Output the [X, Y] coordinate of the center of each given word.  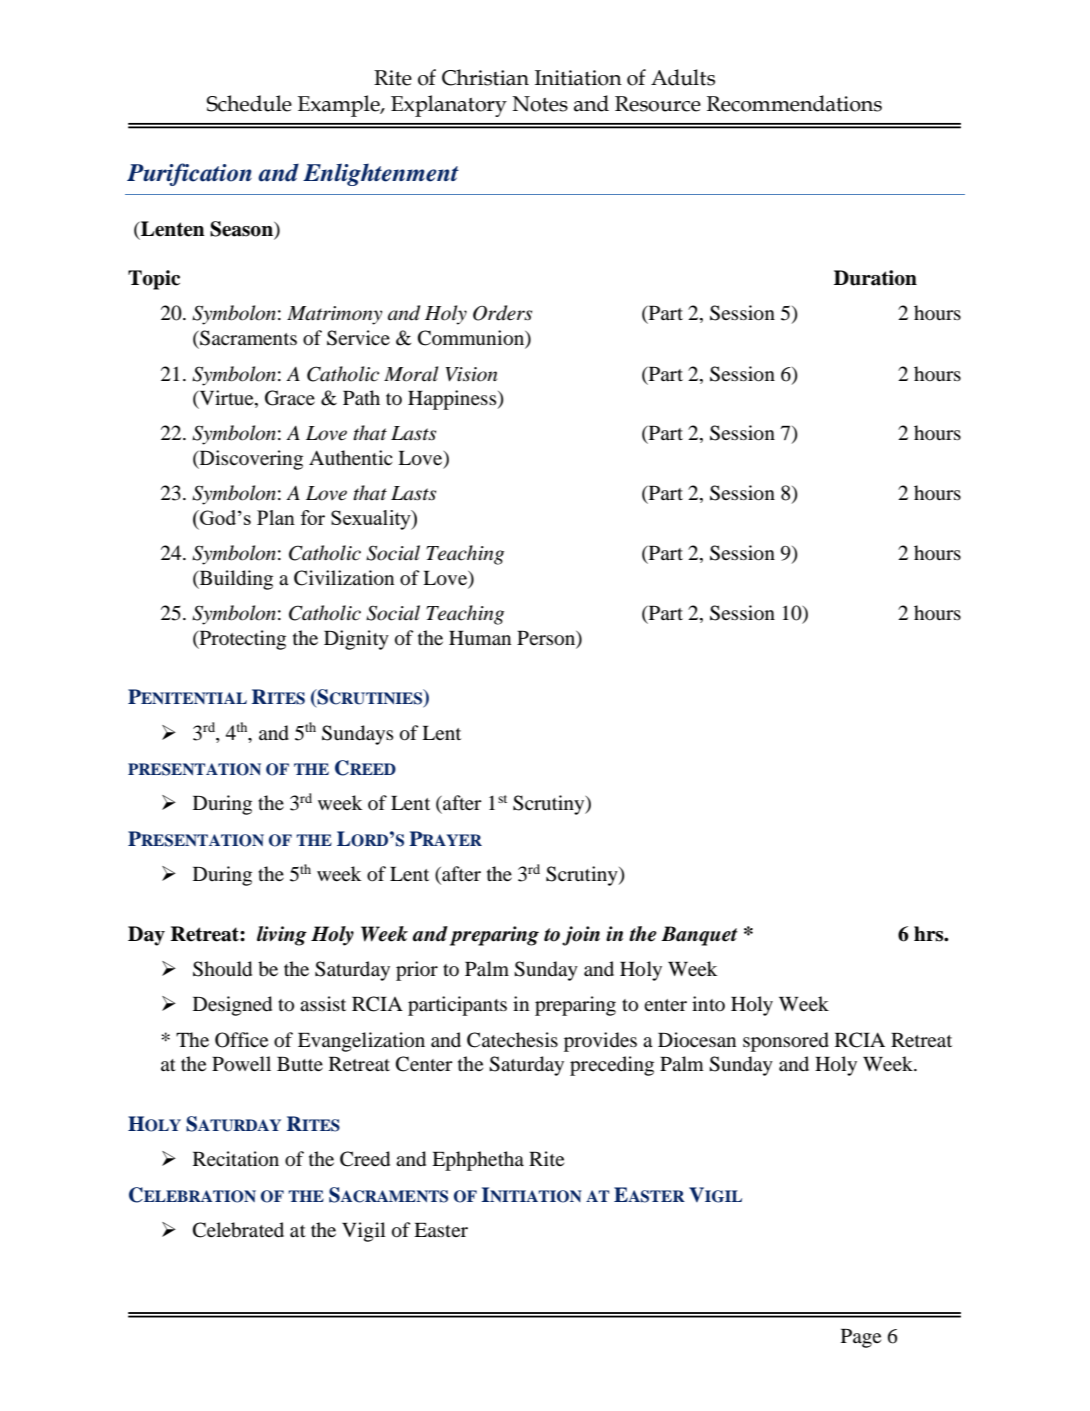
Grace [290, 398]
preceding [612, 1066]
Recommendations [794, 103]
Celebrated [238, 1230]
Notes [540, 104]
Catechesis [512, 1040]
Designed [232, 1006]
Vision [471, 374]
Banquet [699, 936]
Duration [875, 278]
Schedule [249, 103]
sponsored [786, 1042]
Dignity [356, 640]
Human [480, 638]
